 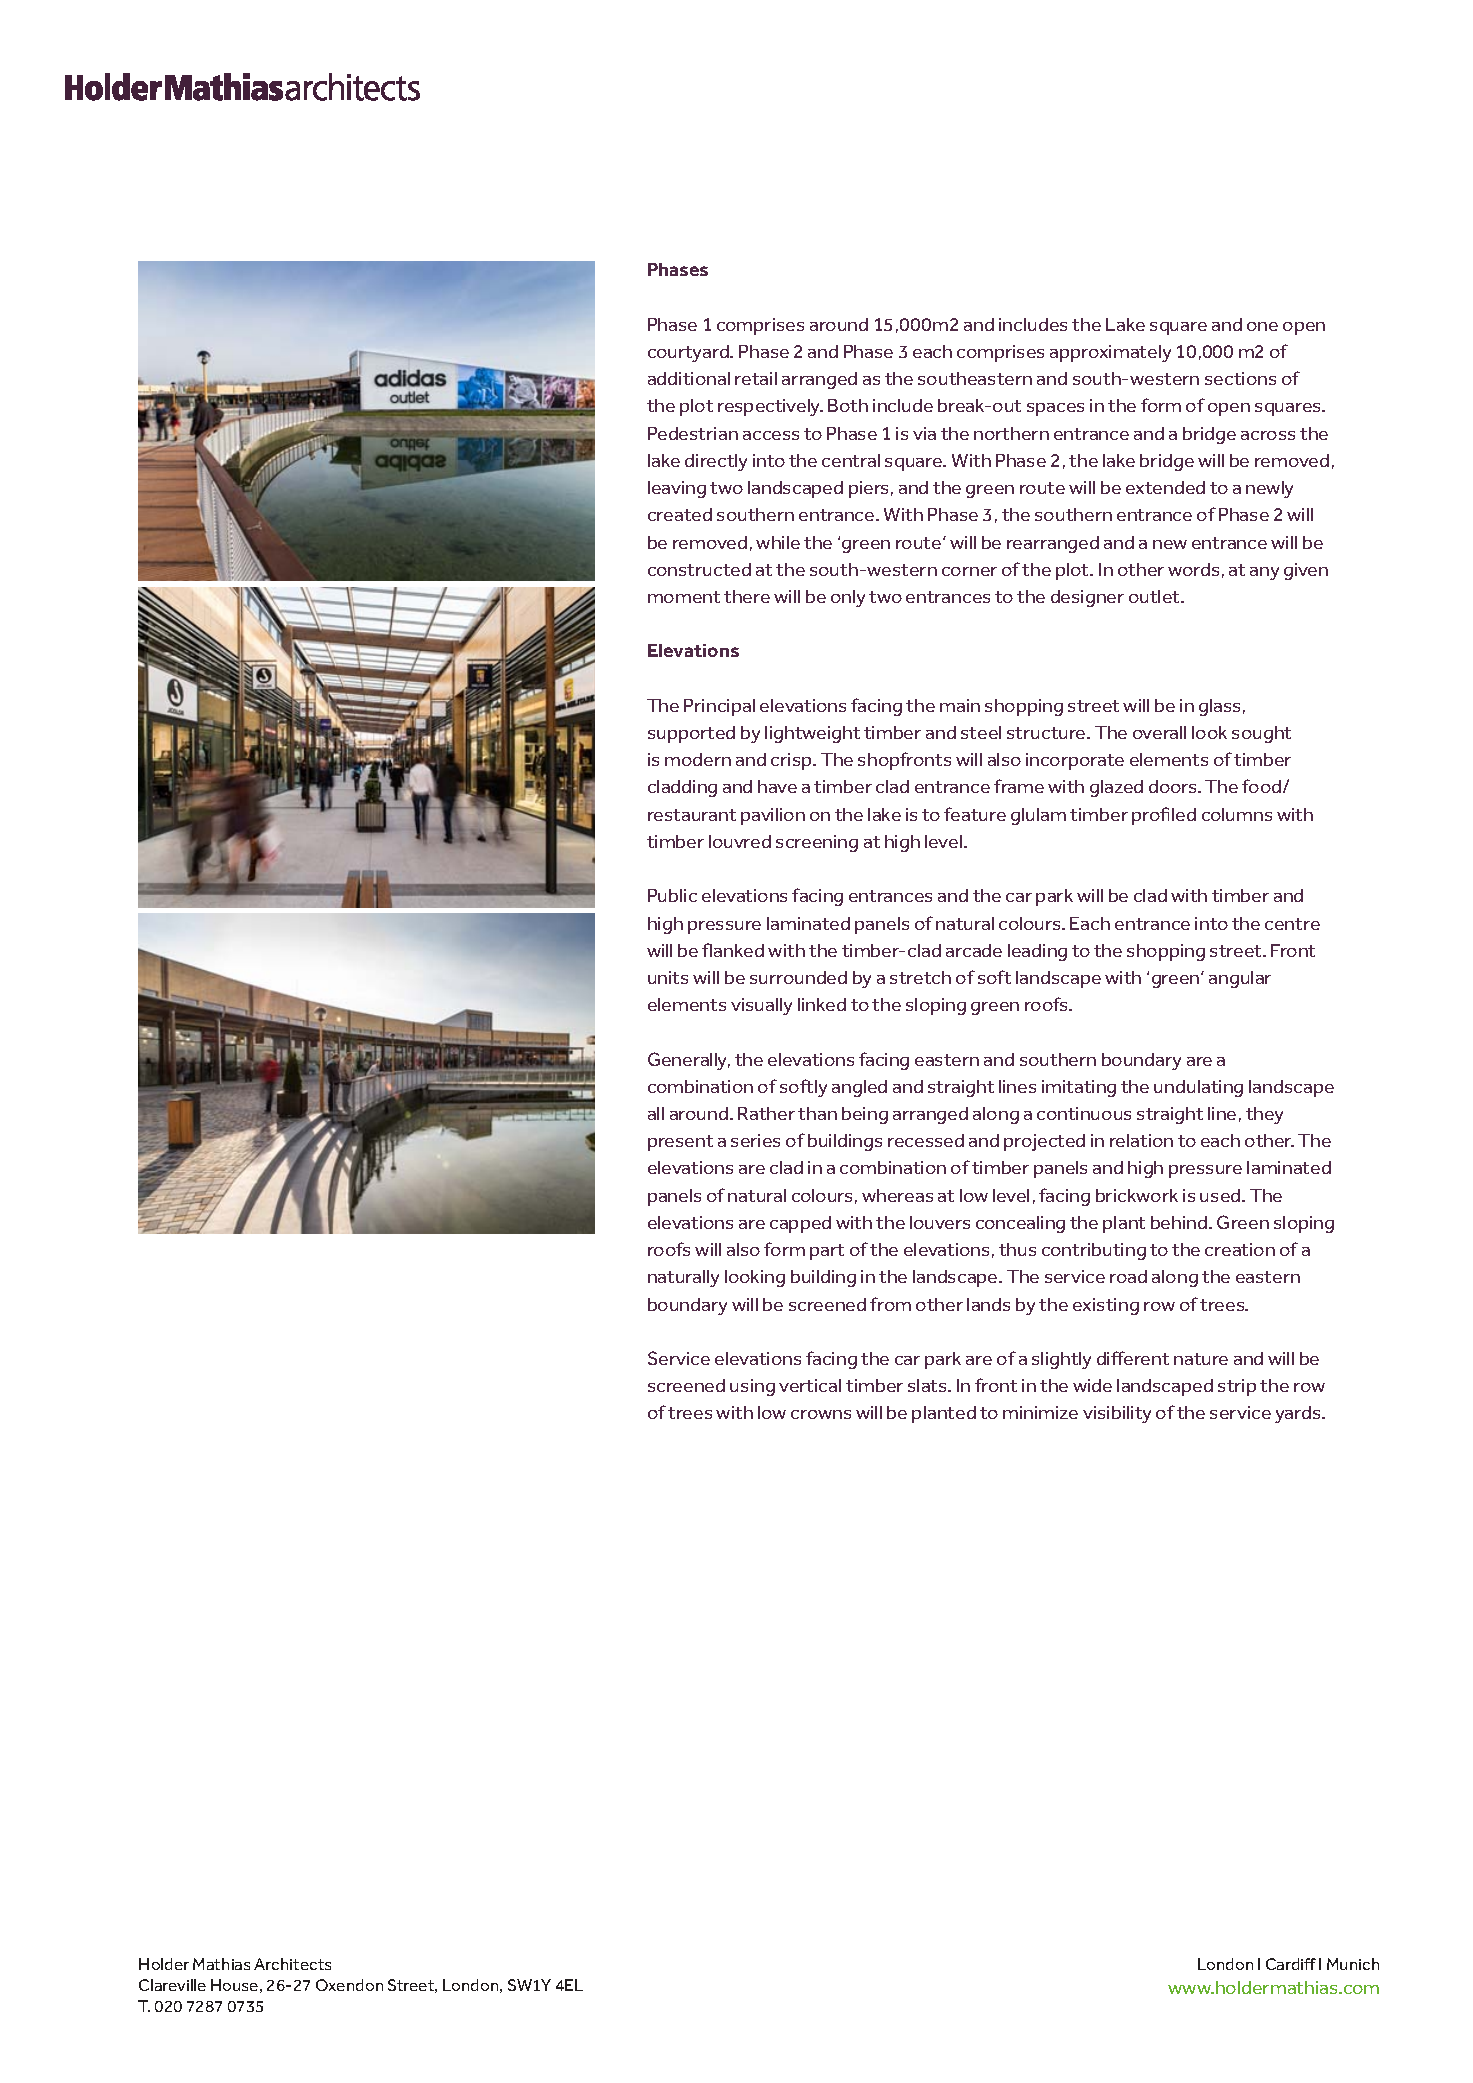 What do you see at coordinates (680, 1143) in the screenshot?
I see `present` at bounding box center [680, 1143].
